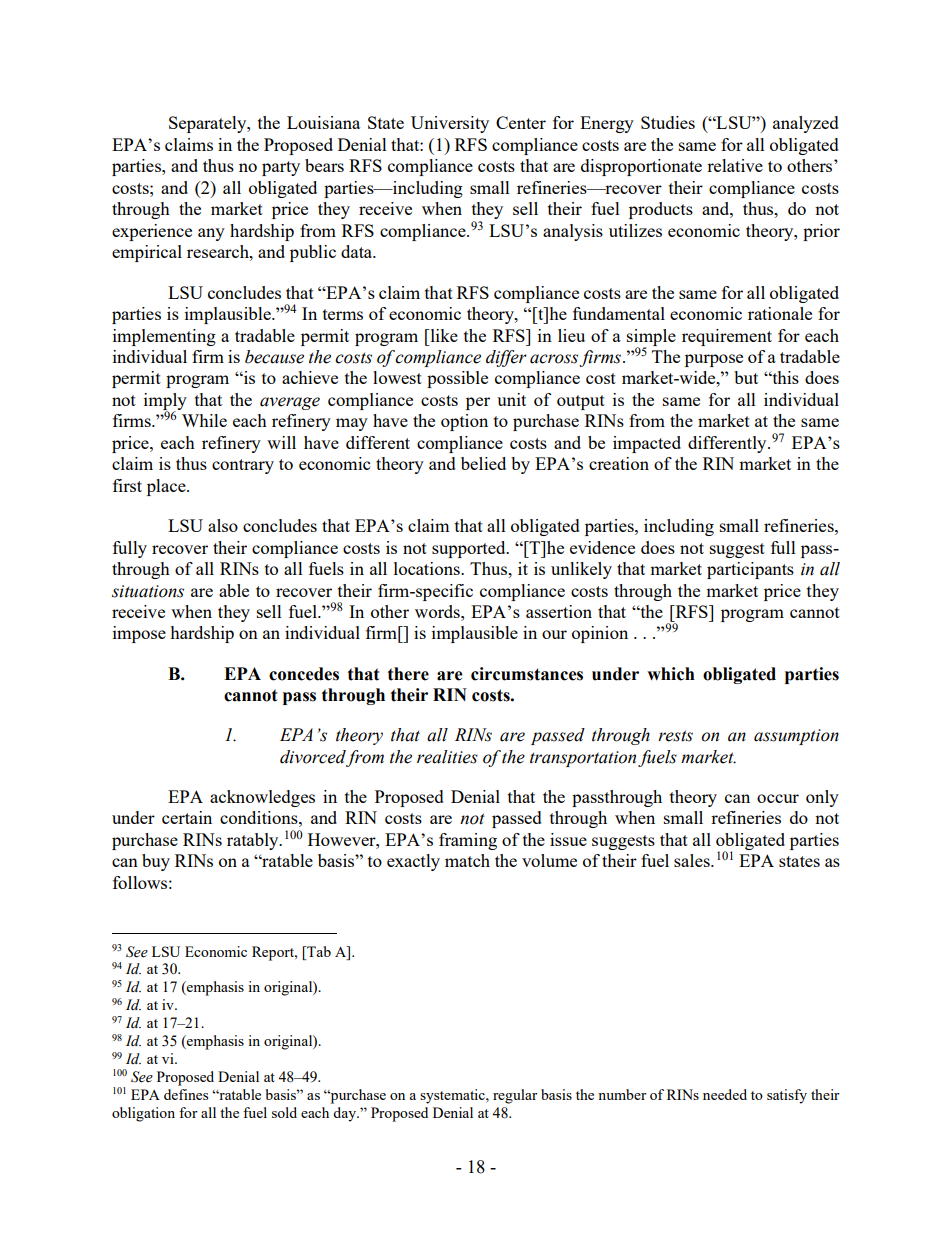 This screenshot has height=1233, width=952. Describe the element at coordinates (750, 570) in the screenshot. I see `participants` at that location.
